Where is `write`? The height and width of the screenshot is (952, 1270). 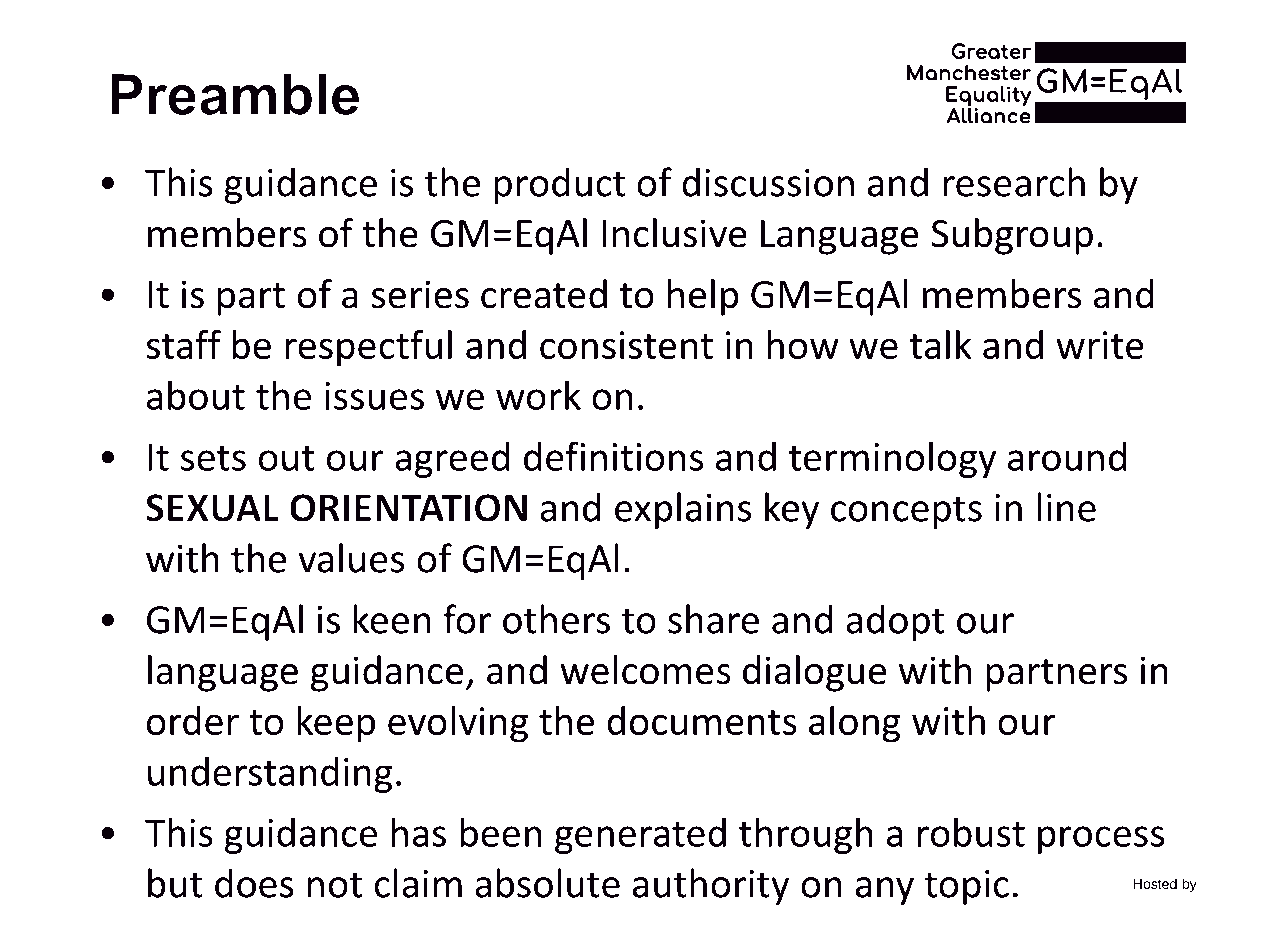
write is located at coordinates (1100, 345).
